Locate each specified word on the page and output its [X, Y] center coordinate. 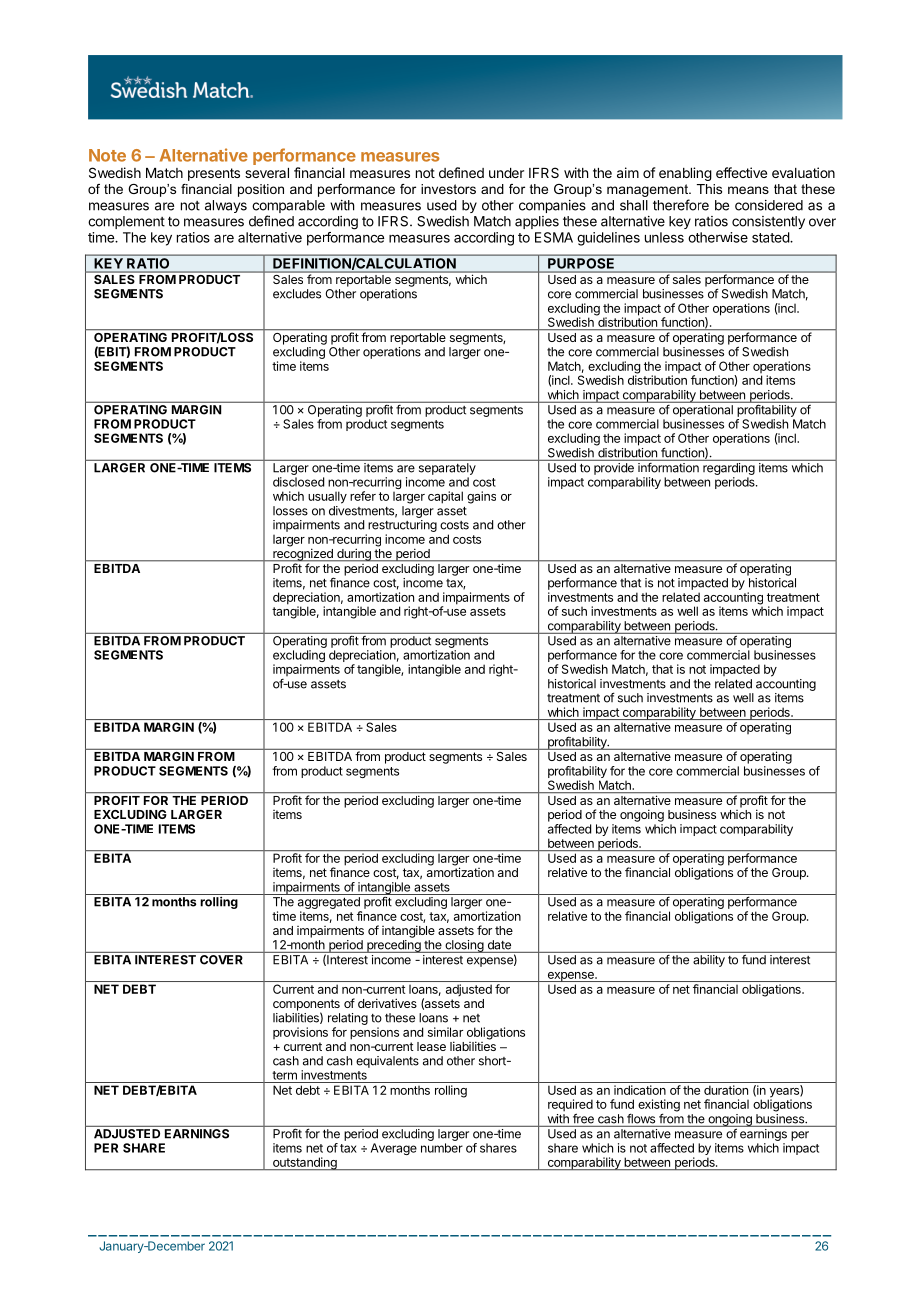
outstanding [304, 1164]
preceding [394, 946]
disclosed [298, 482]
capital [445, 497]
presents [214, 174]
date [499, 945]
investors [448, 189]
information [668, 468]
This [709, 189]
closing [464, 946]
